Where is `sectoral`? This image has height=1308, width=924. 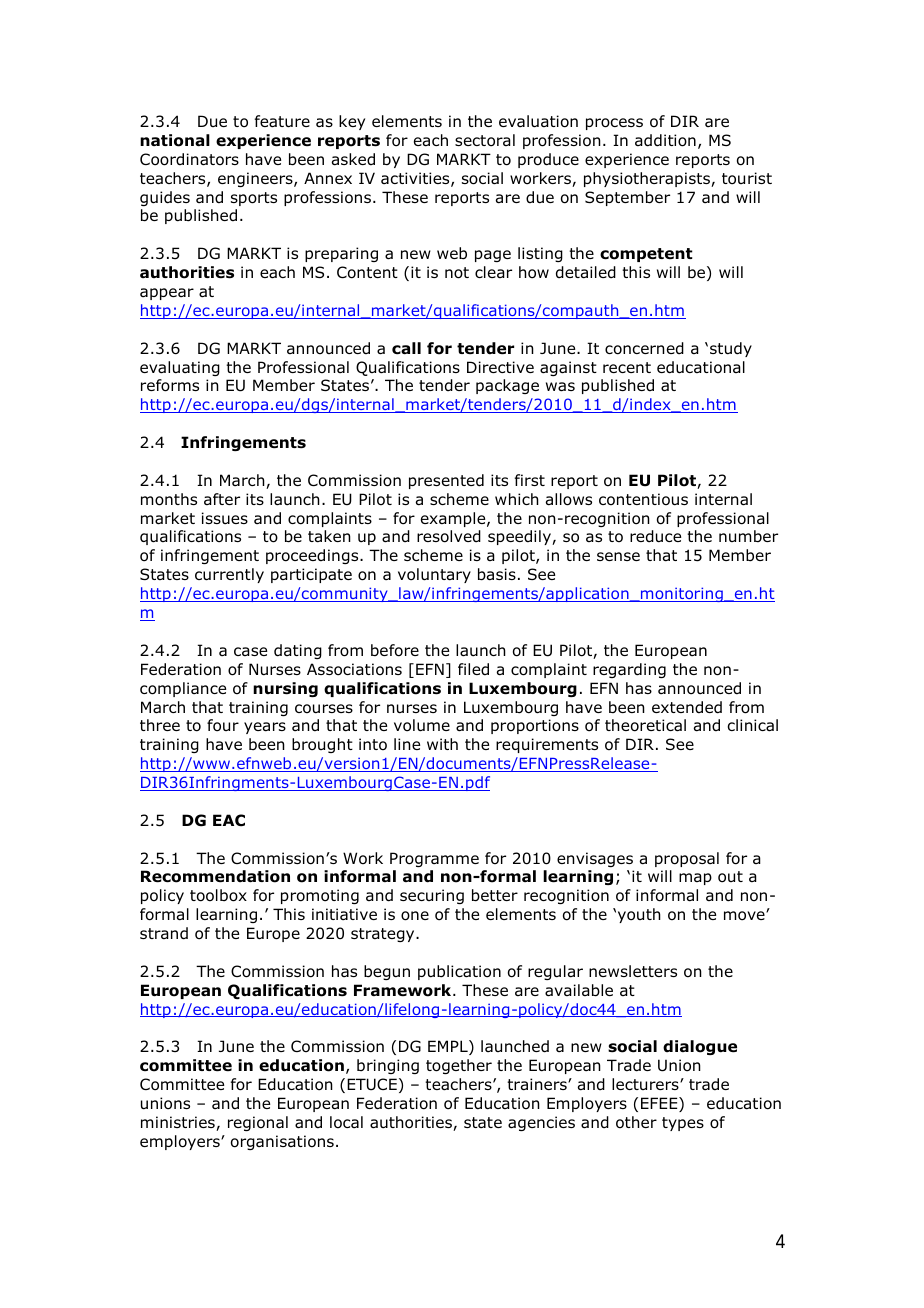 sectoral is located at coordinates (485, 140).
